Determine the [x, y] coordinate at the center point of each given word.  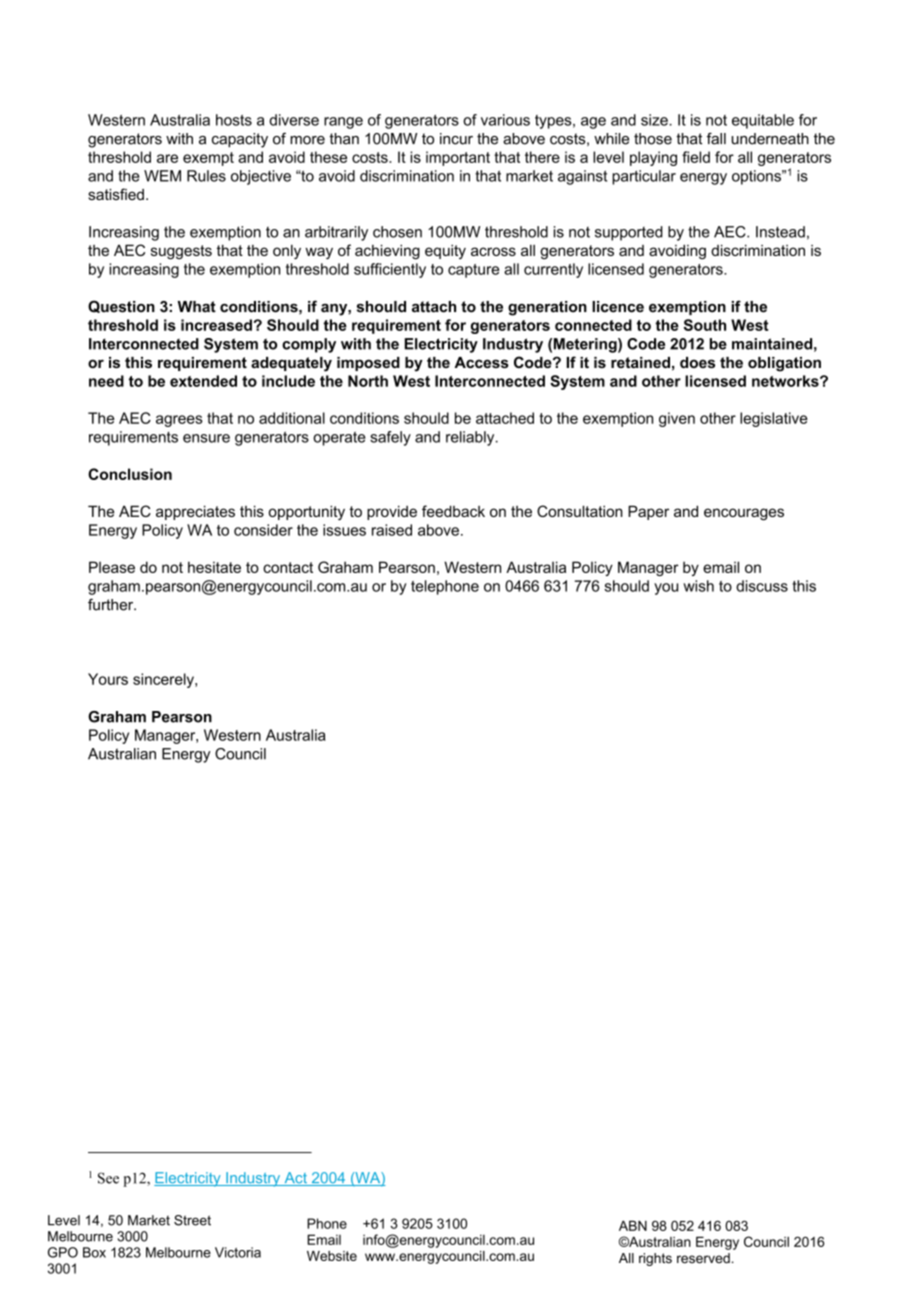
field [696, 157]
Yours [108, 679]
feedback [453, 511]
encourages [744, 514]
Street [192, 1220]
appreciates [195, 512]
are [167, 158]
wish [698, 586]
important [458, 158]
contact [288, 567]
